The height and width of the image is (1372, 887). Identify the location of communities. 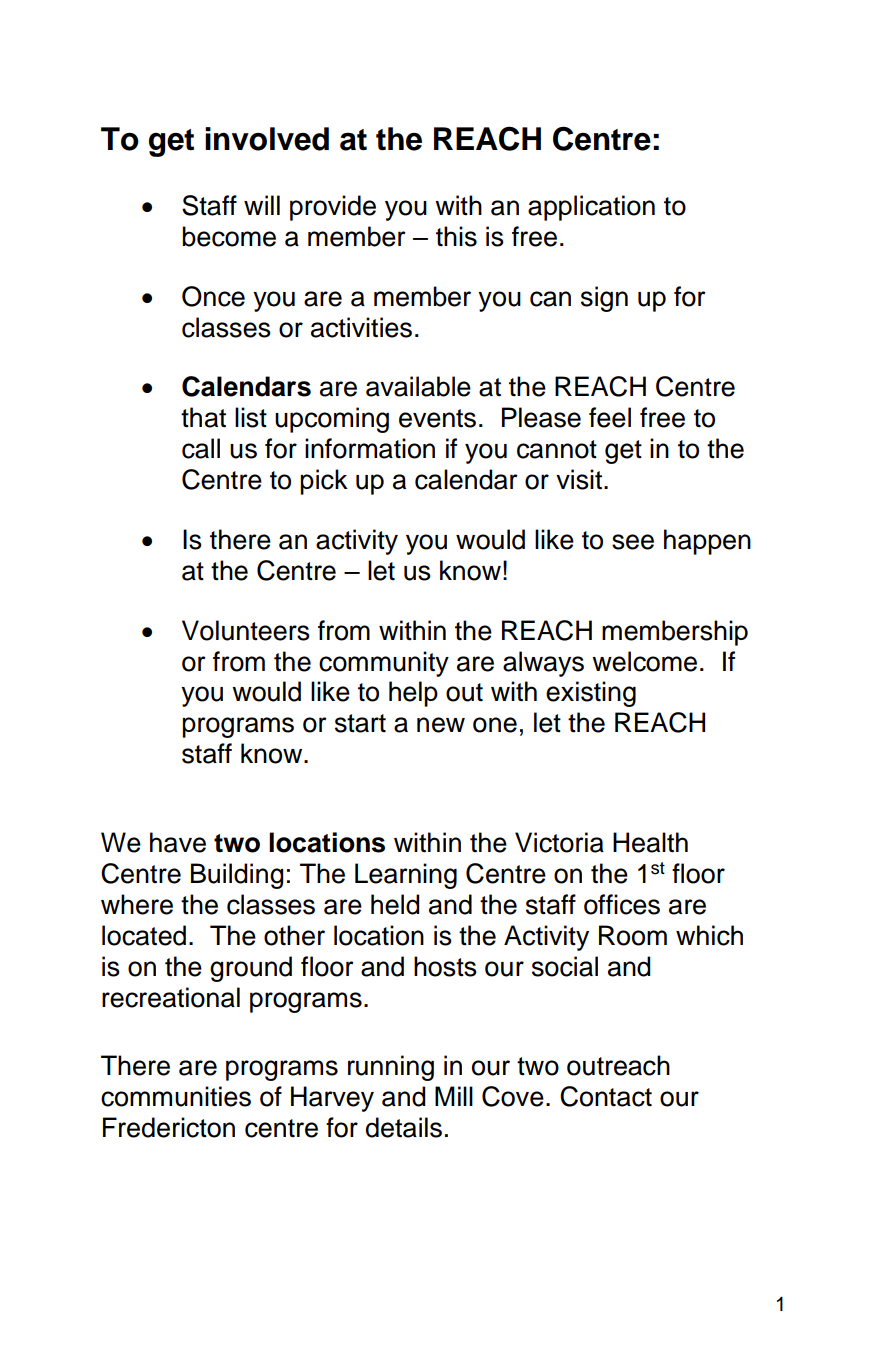
(176, 1096).
